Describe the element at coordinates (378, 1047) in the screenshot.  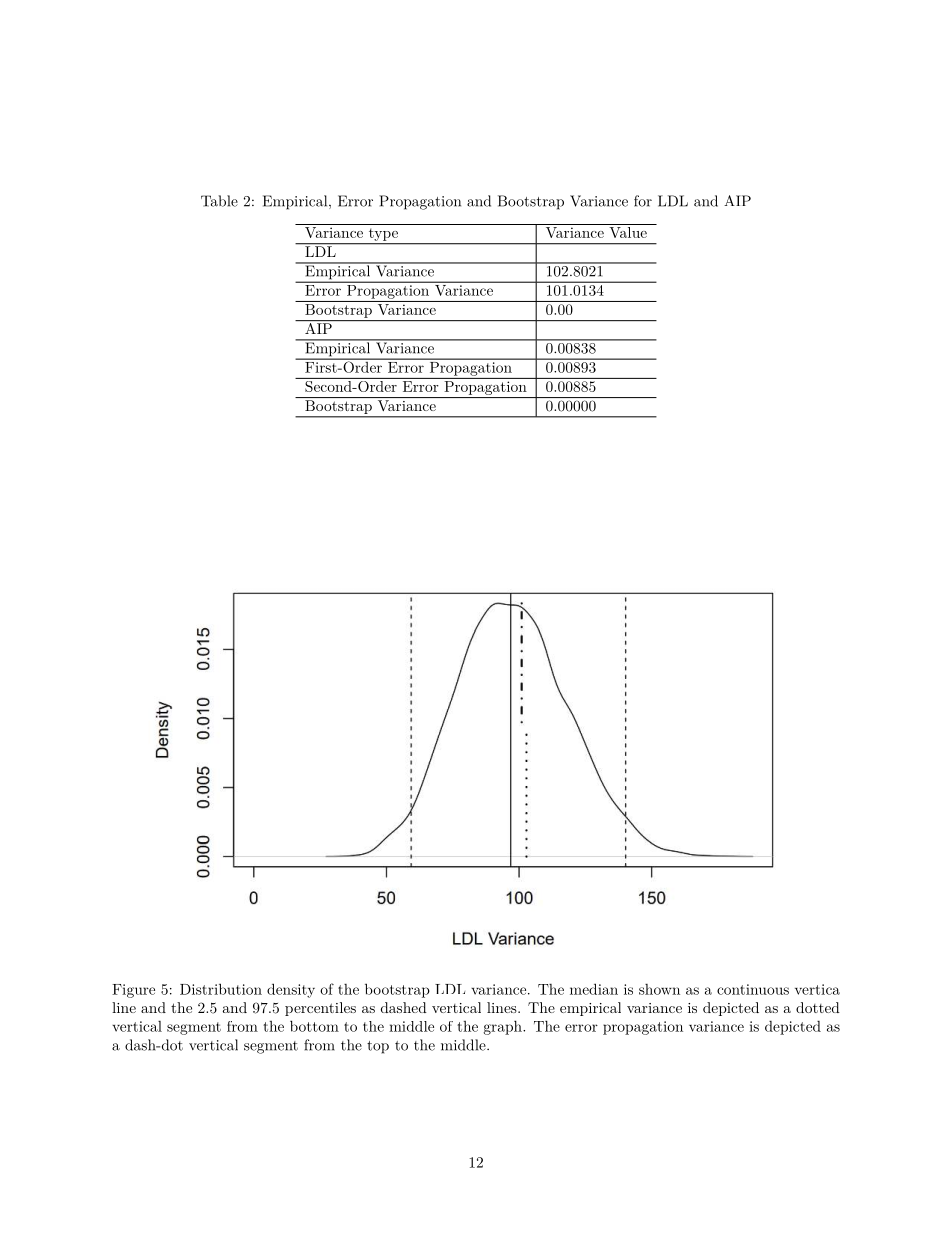
I see `top` at that location.
